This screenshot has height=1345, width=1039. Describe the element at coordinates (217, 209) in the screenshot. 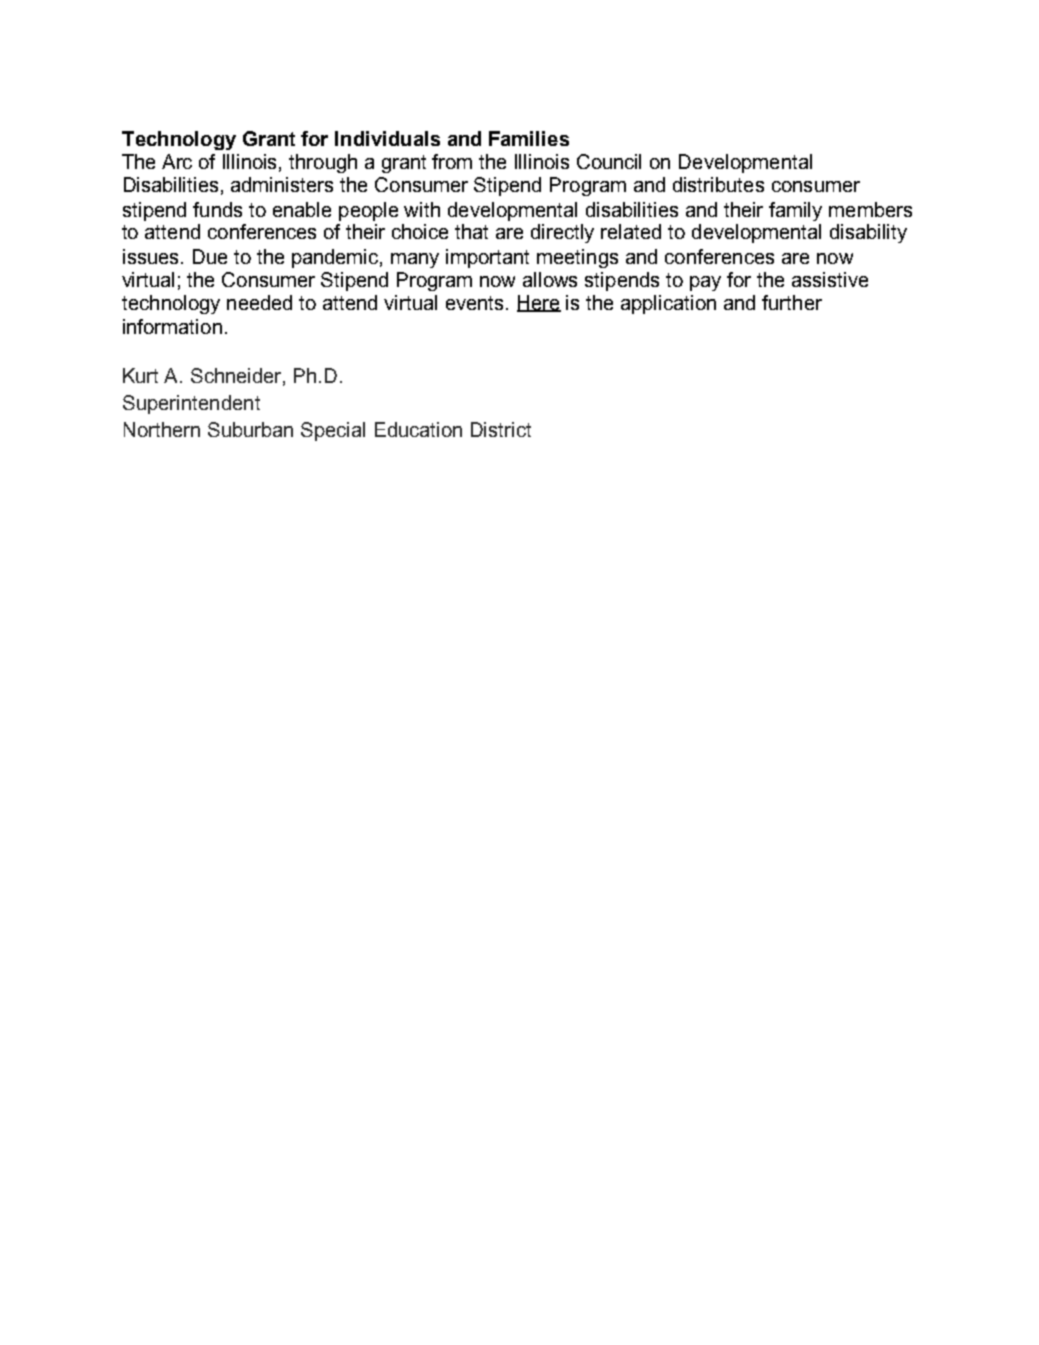

I see `funds` at that location.
